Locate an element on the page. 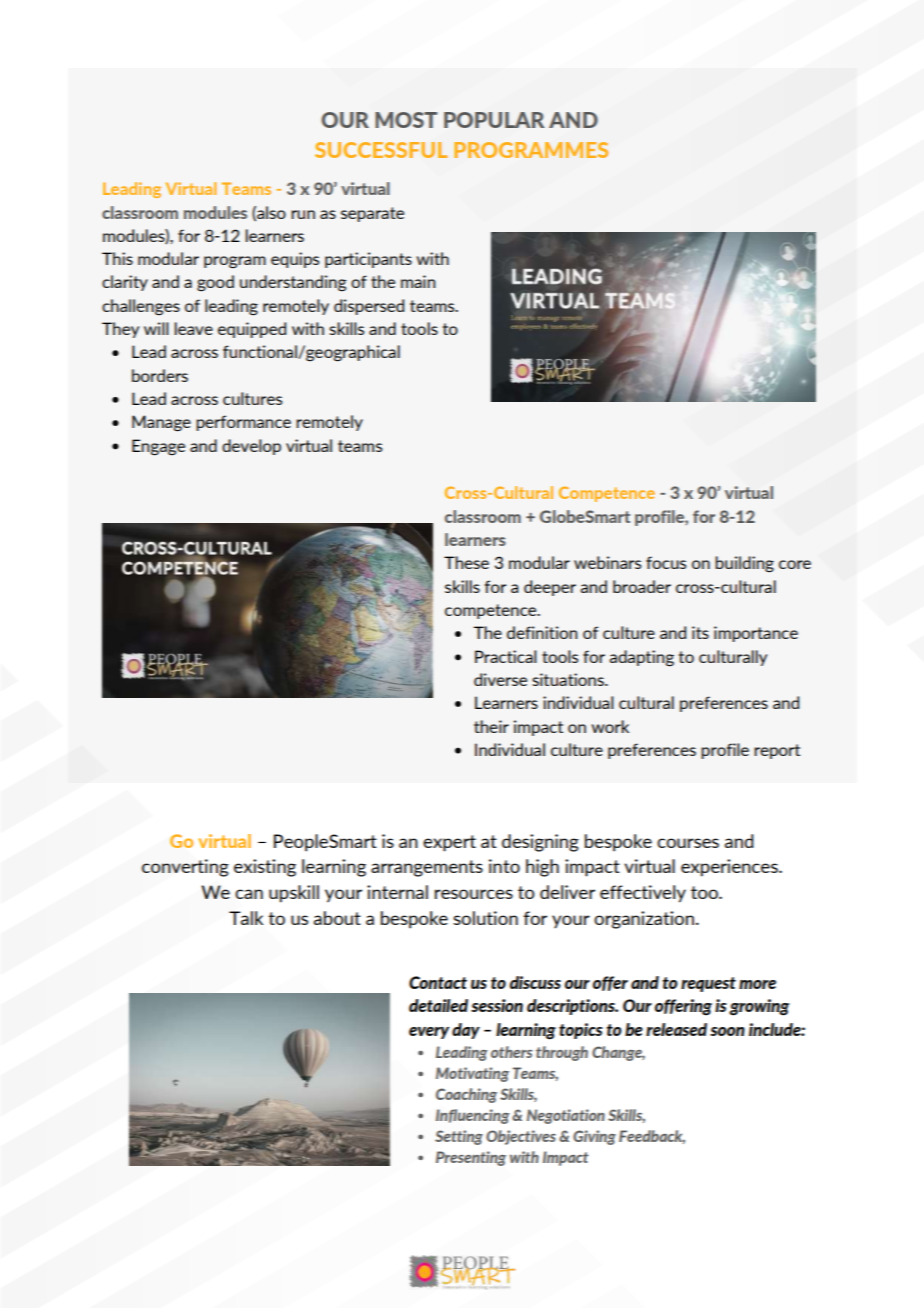 The height and width of the image is (1308, 924). Setting is located at coordinates (459, 1137).
